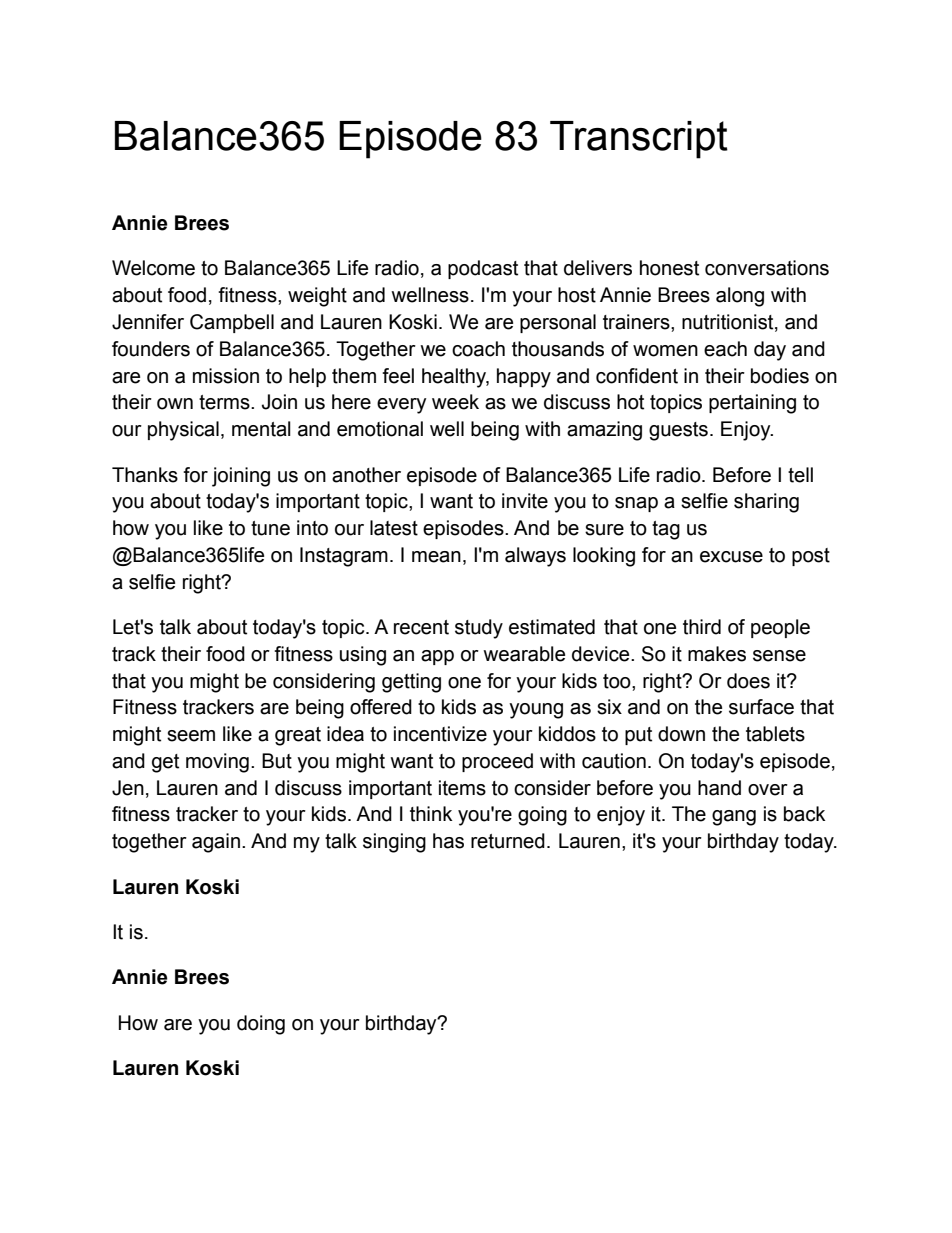 This screenshot has width=952, height=1233. What do you see at coordinates (725, 349) in the screenshot?
I see `each` at bounding box center [725, 349].
